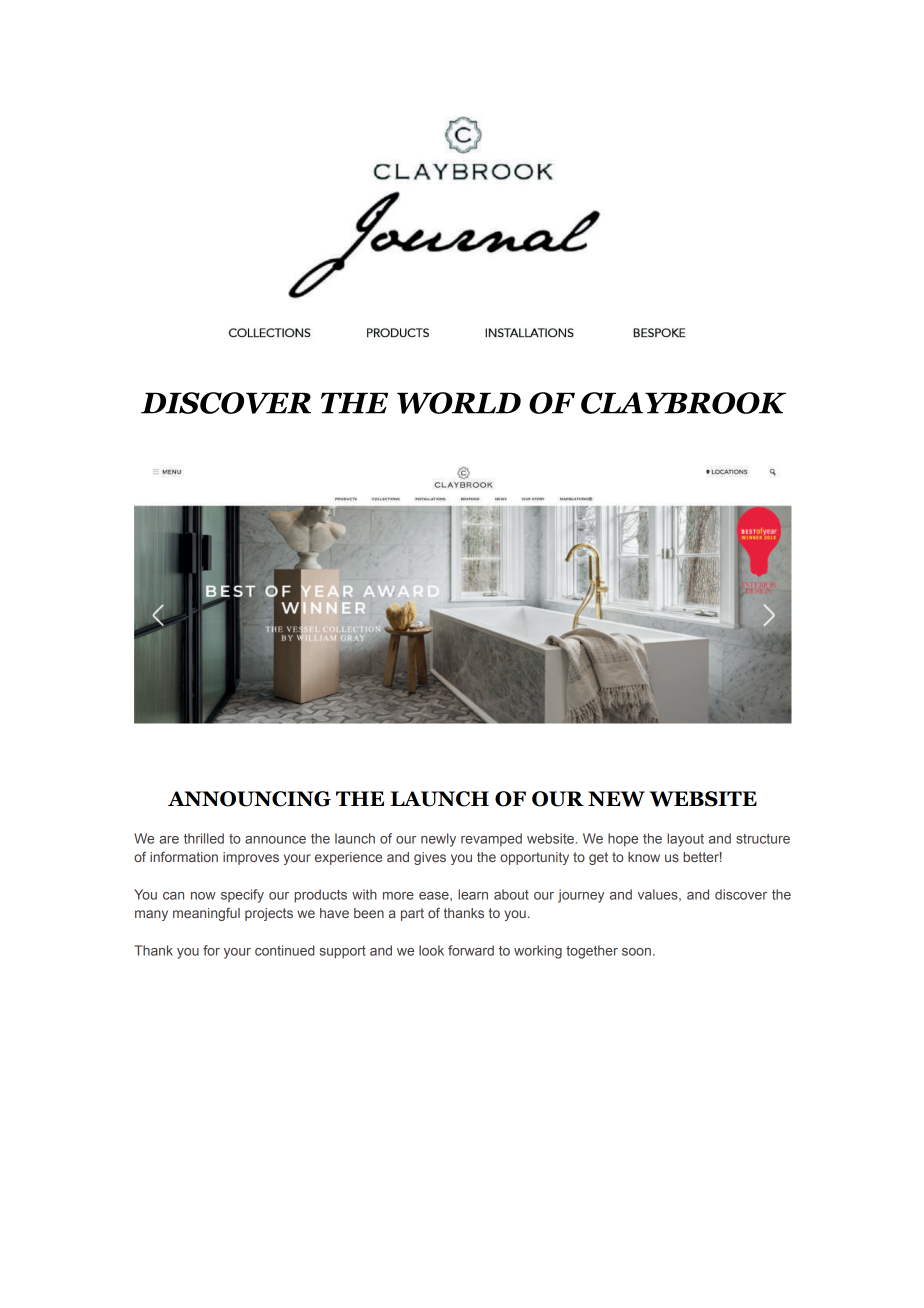 The image size is (924, 1308). I want to click on structure, so click(763, 839).
